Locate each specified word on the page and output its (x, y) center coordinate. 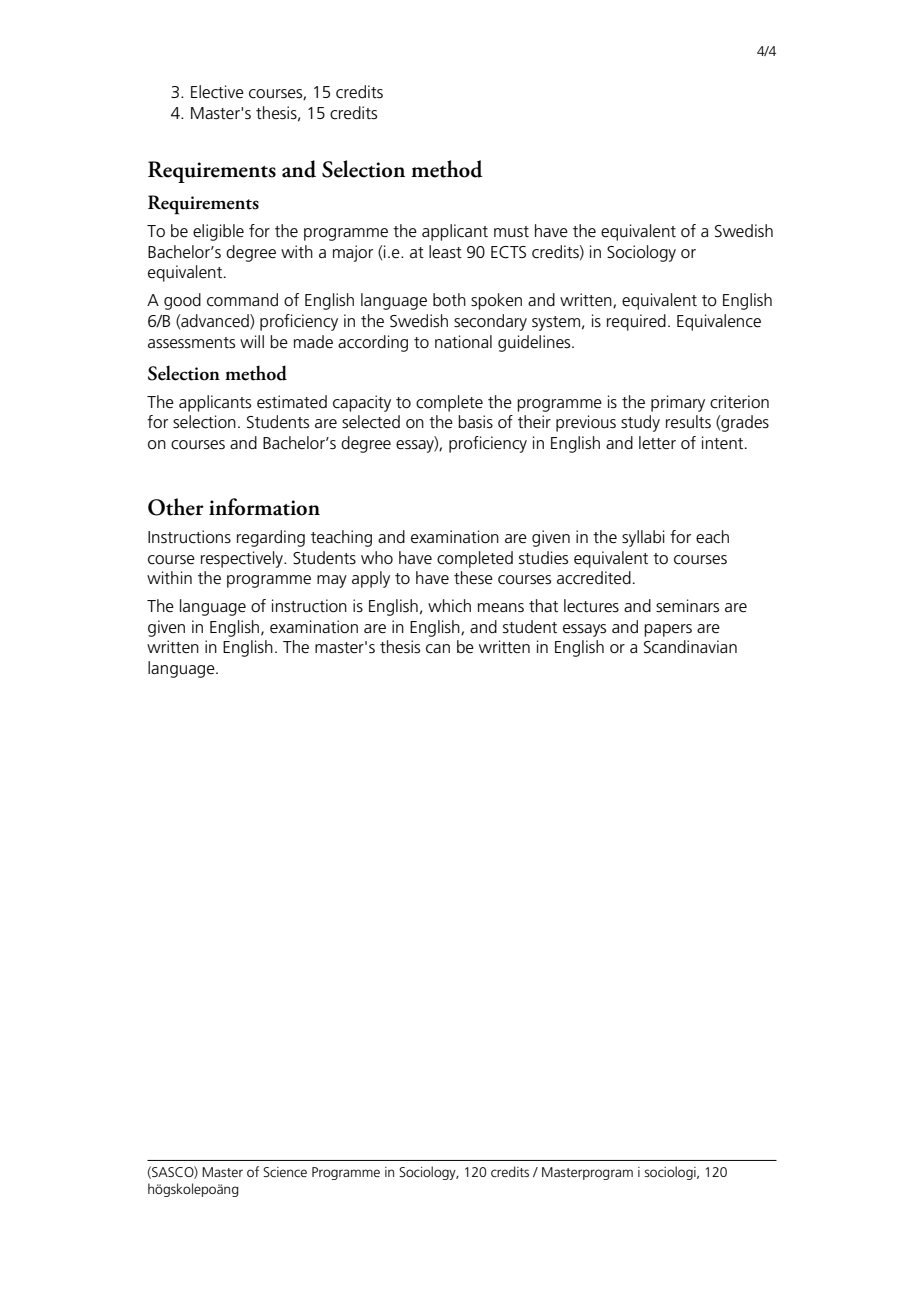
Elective (217, 92)
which (449, 606)
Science (285, 1172)
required (636, 322)
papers (668, 630)
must (511, 232)
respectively (243, 559)
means (501, 608)
